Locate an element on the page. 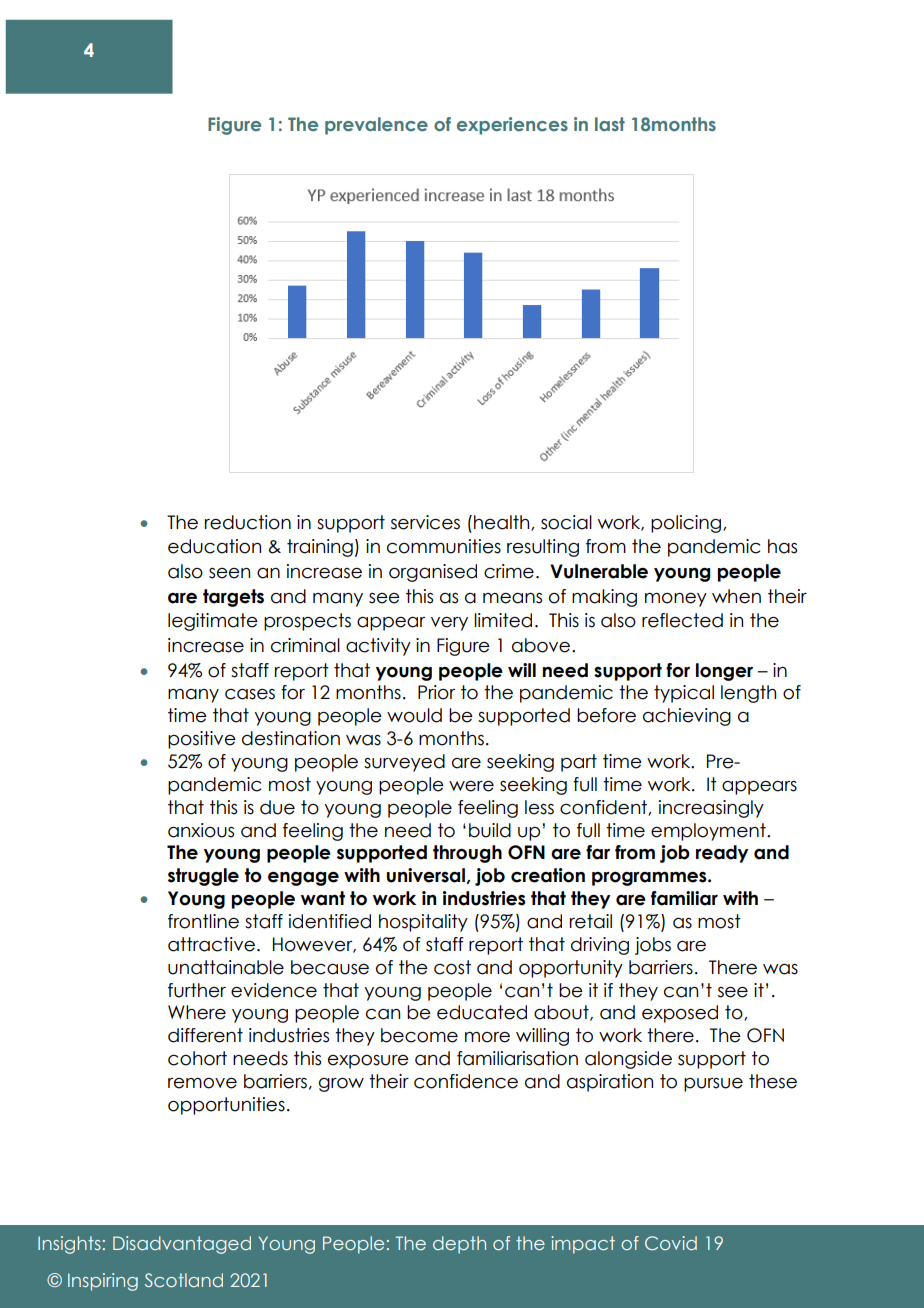  Covid is located at coordinates (671, 1243).
